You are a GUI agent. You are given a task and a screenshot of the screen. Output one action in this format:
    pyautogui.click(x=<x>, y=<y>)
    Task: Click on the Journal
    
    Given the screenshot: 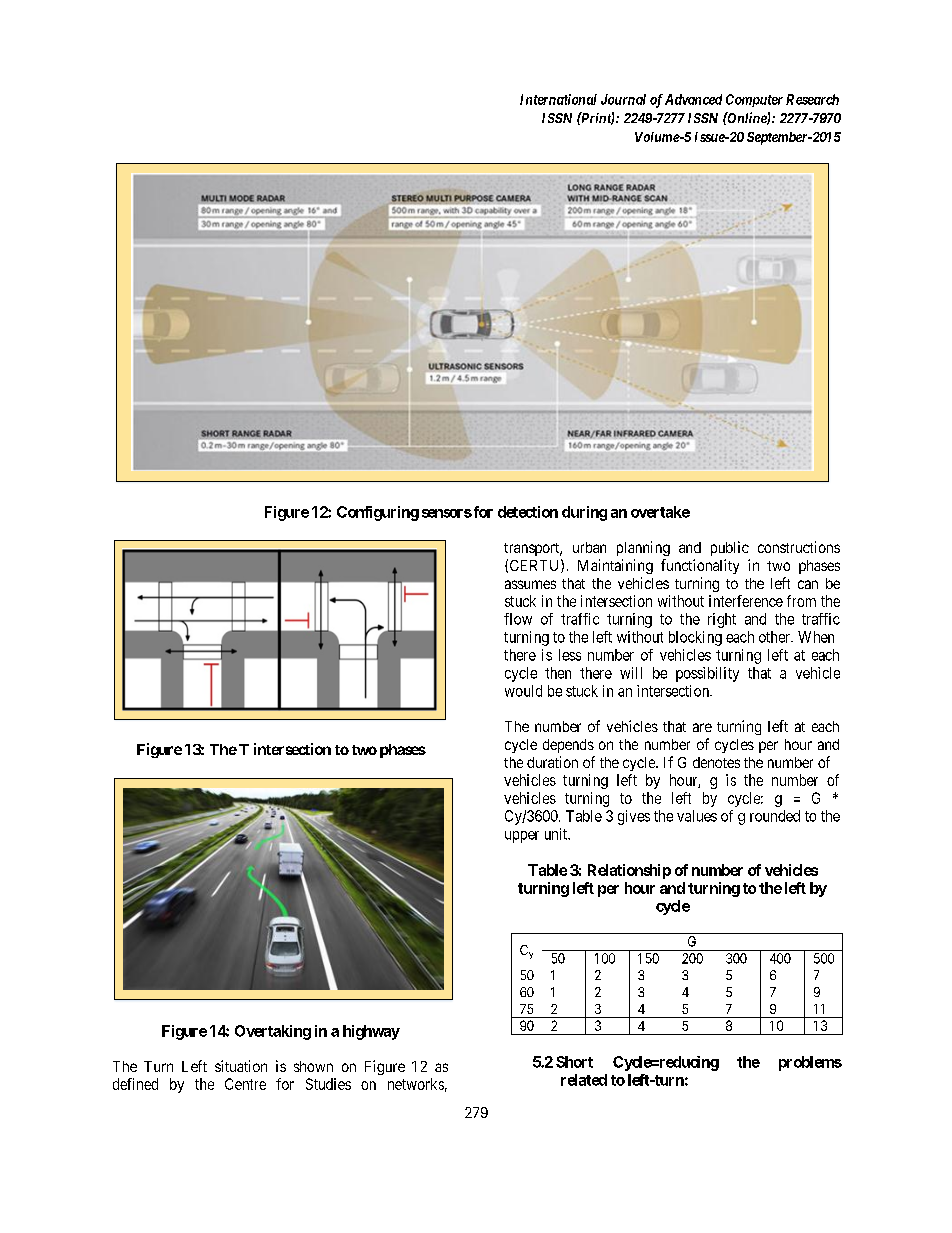 What is the action you would take?
    pyautogui.click(x=623, y=99)
